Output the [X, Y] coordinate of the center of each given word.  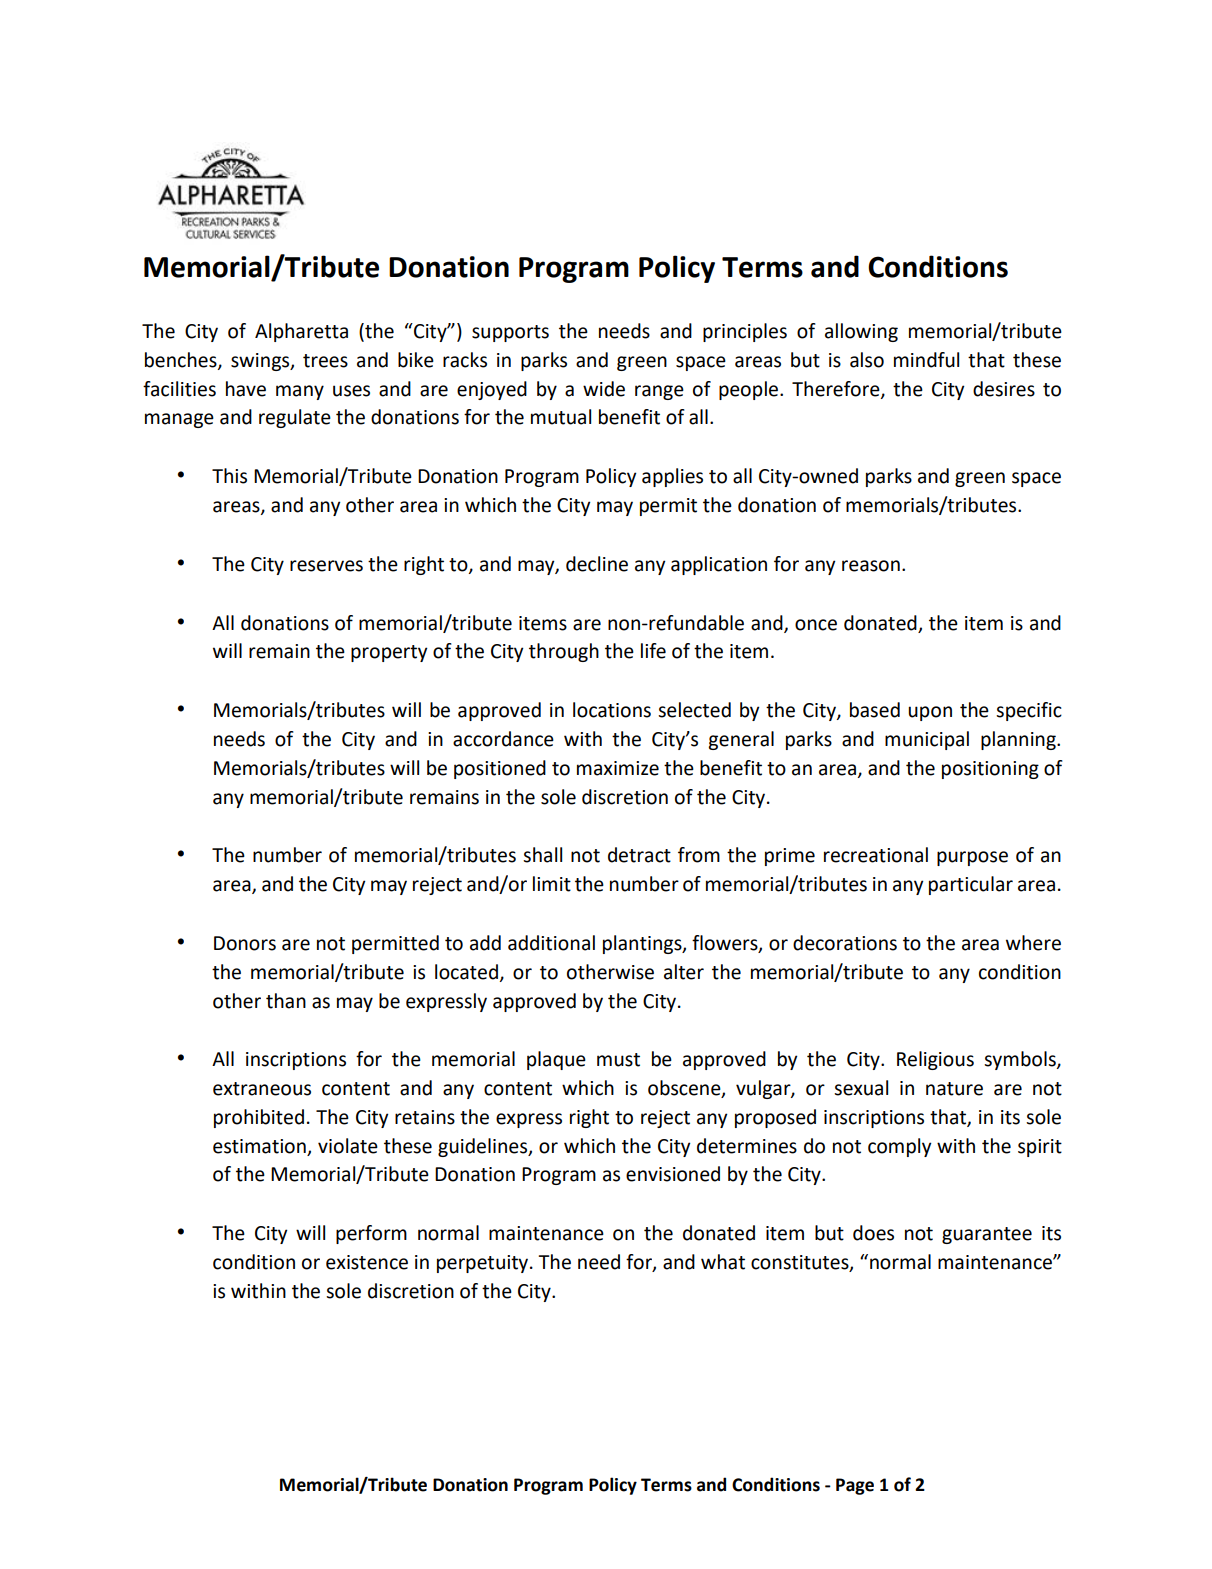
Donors [245, 943]
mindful [926, 360]
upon [930, 713]
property [389, 653]
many [300, 392]
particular [971, 885]
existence [367, 1262]
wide [604, 389]
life [653, 651]
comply [900, 1147]
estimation [259, 1146]
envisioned [673, 1174]
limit [552, 884]
